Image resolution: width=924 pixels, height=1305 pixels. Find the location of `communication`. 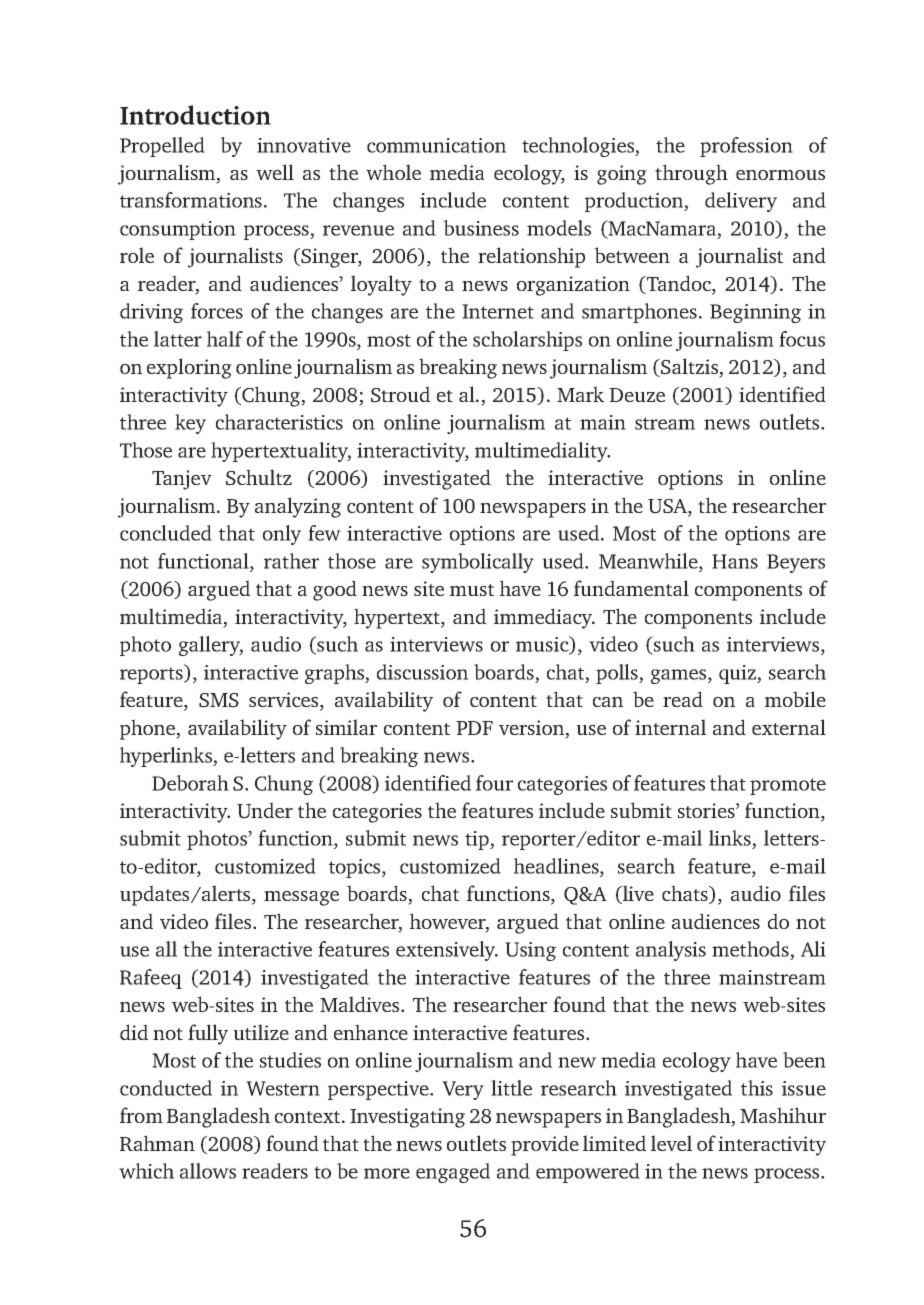

communication is located at coordinates (436, 145).
